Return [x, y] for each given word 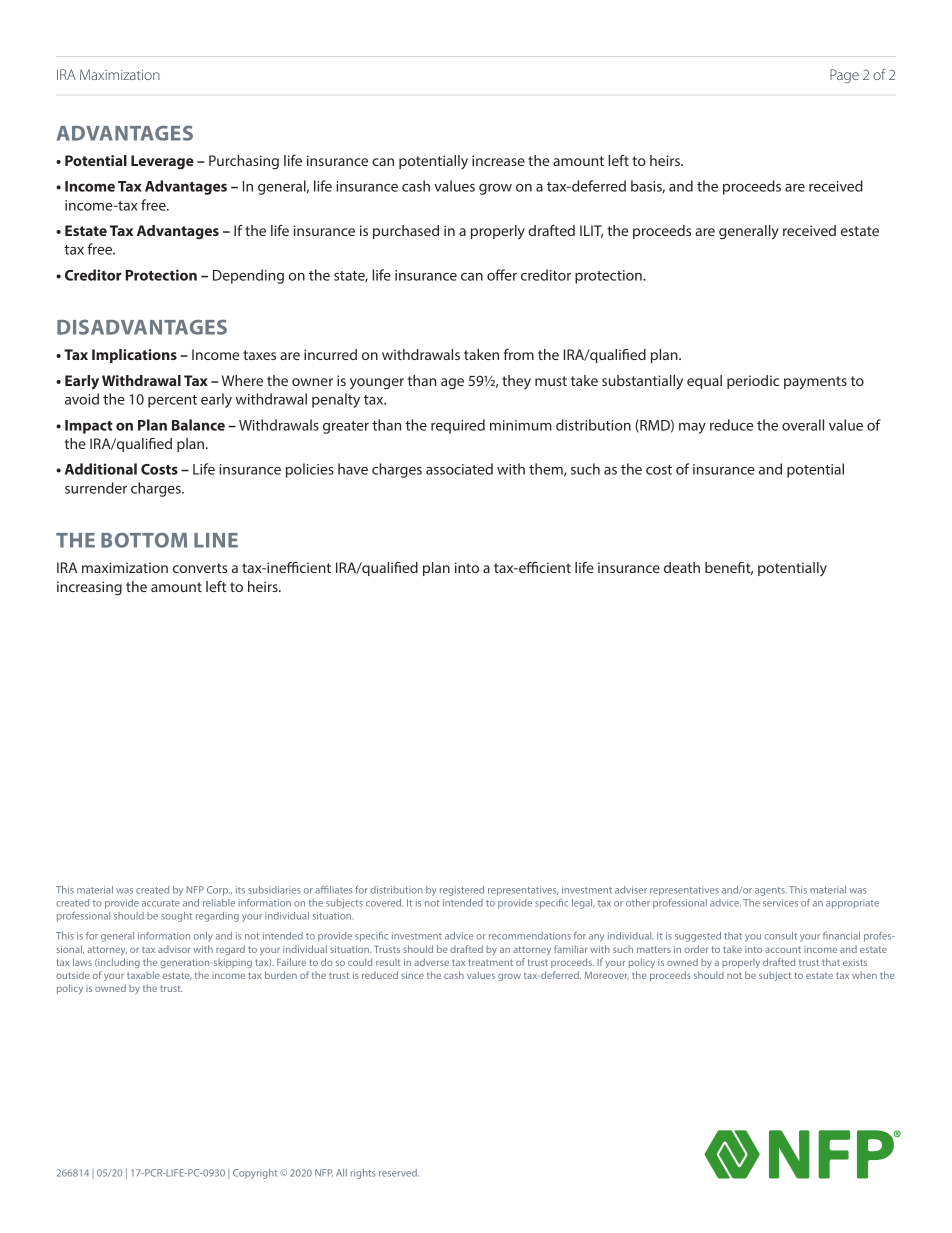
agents [771, 891]
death [682, 567]
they [516, 382]
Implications [134, 356]
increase [498, 160]
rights [363, 1174]
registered [462, 891]
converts [200, 568]
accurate [161, 903]
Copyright [255, 1174]
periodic [753, 382]
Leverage [162, 162]
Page [844, 76]
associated [459, 469]
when [864, 975]
